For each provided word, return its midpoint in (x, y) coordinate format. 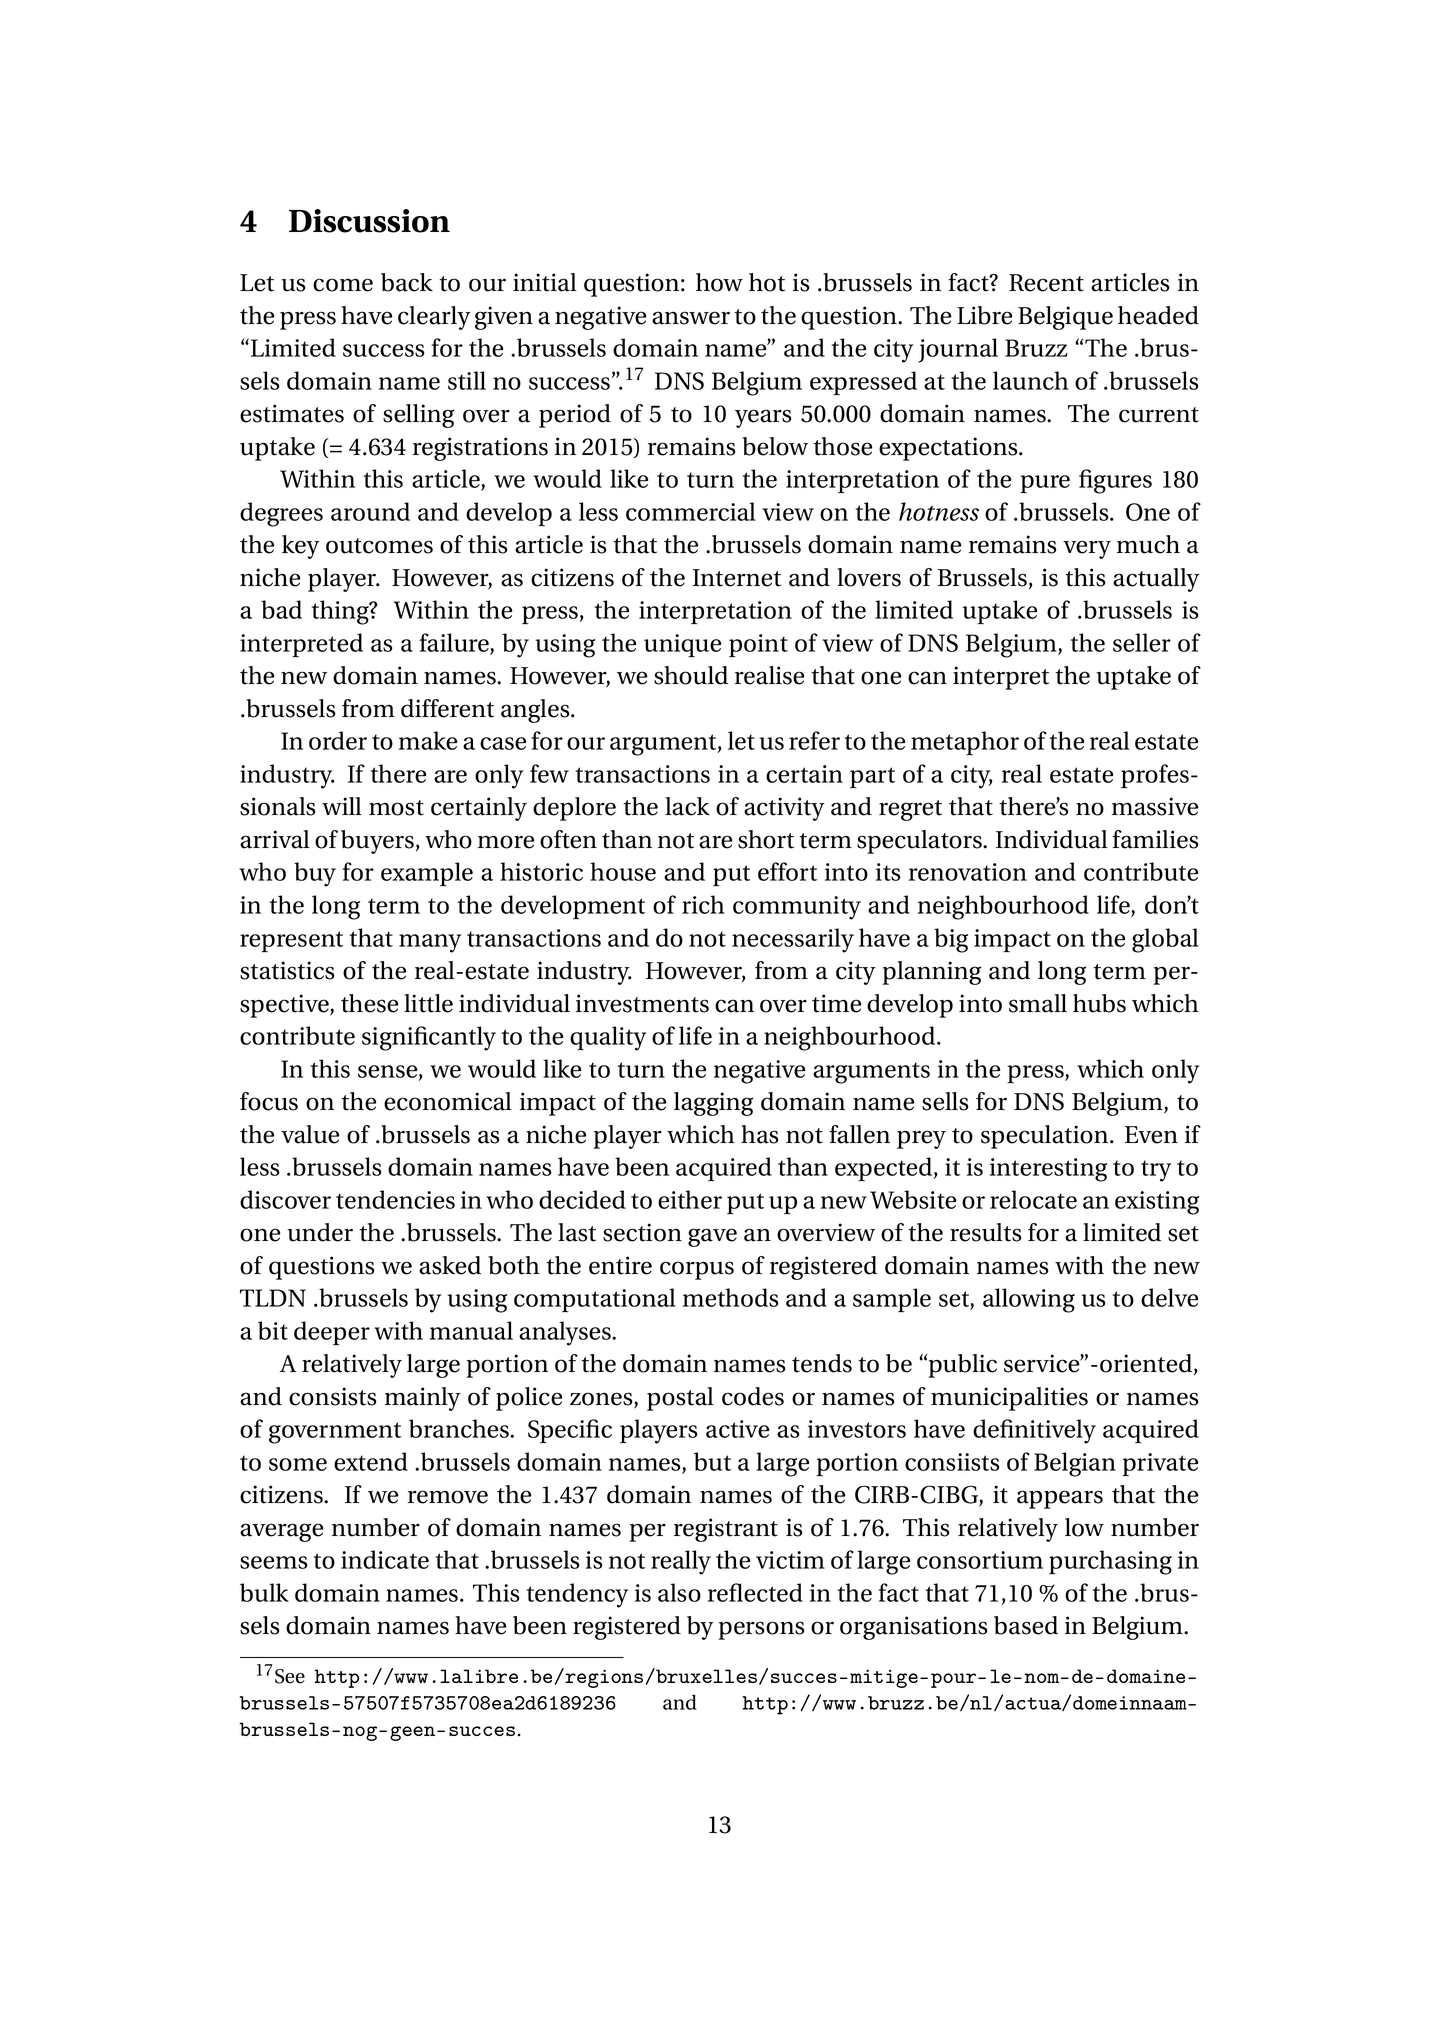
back (407, 282)
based (1026, 1625)
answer (691, 318)
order (338, 740)
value (310, 1134)
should (691, 675)
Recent (1046, 283)
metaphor (965, 743)
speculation (1046, 1137)
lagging (713, 1104)
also (679, 1592)
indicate (385, 1559)
